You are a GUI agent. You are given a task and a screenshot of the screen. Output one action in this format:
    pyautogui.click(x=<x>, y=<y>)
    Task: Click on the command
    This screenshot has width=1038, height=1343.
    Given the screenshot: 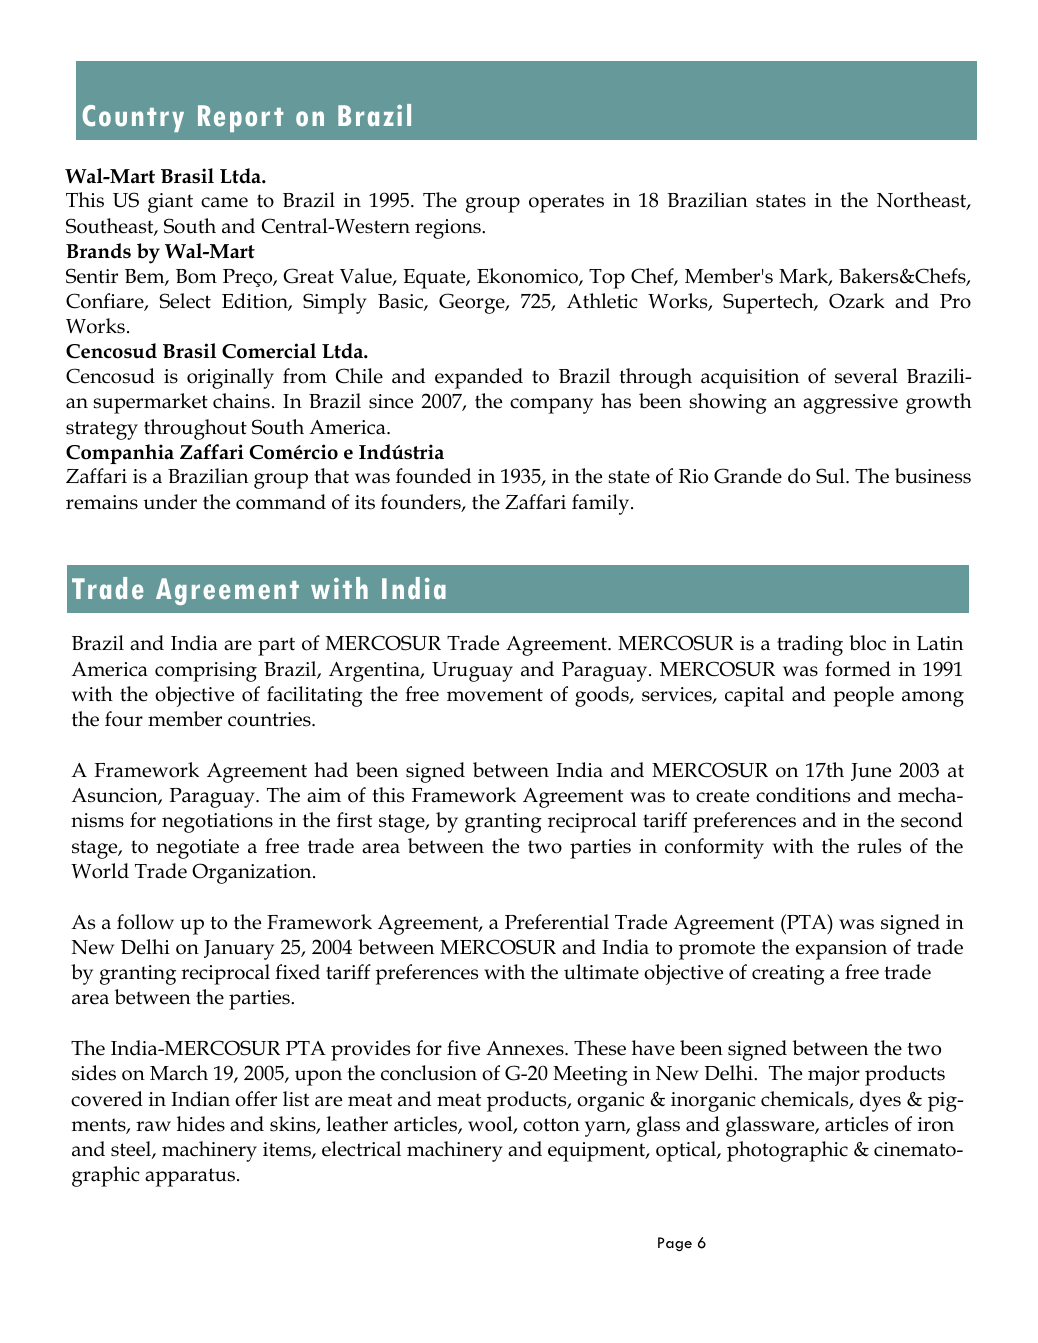 What is the action you would take?
    pyautogui.click(x=281, y=502)
